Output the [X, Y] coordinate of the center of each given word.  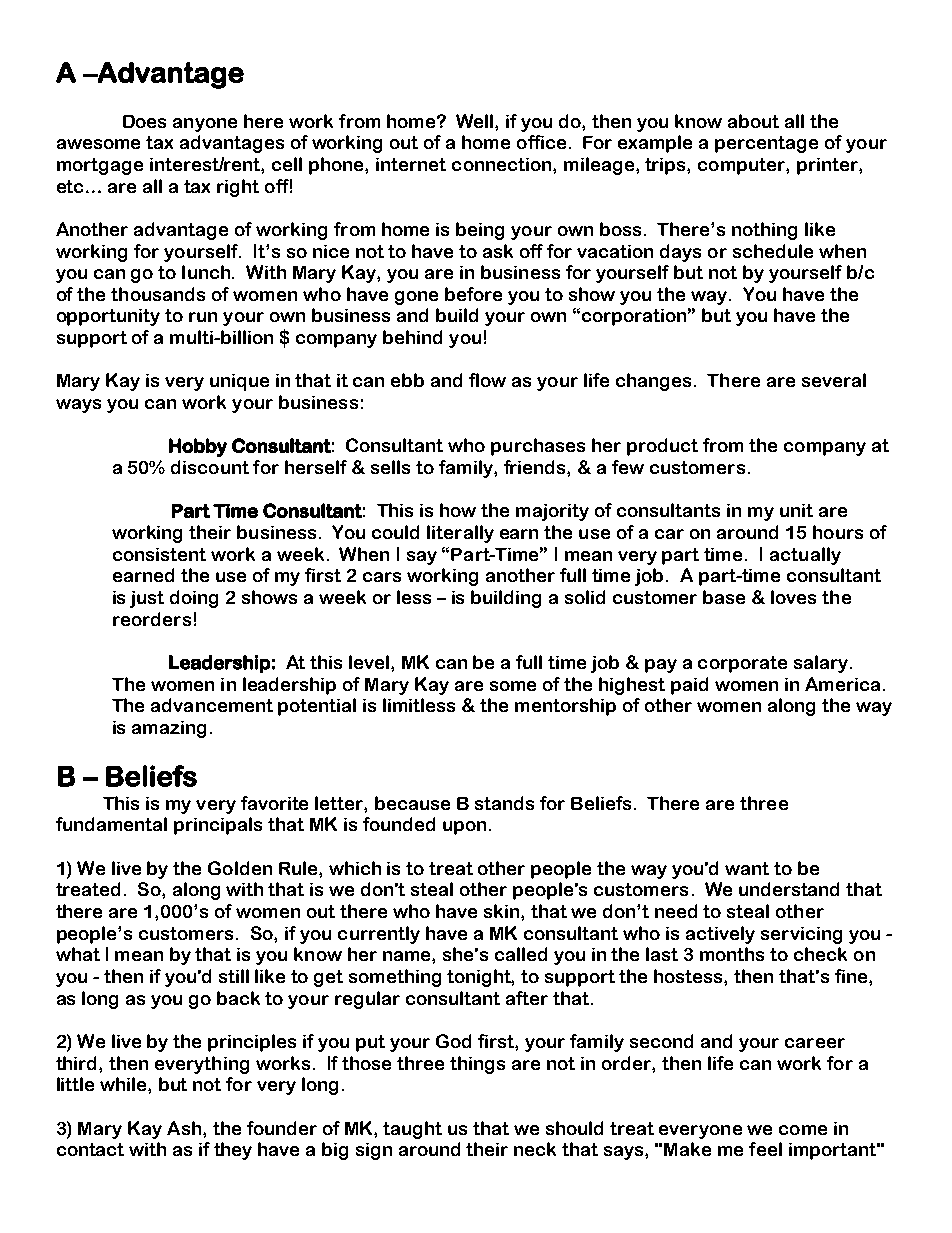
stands [504, 803]
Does [144, 121]
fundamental [111, 824]
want [747, 868]
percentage [766, 144]
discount [210, 467]
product [662, 447]
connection [503, 164]
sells [390, 467]
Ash [185, 1128]
